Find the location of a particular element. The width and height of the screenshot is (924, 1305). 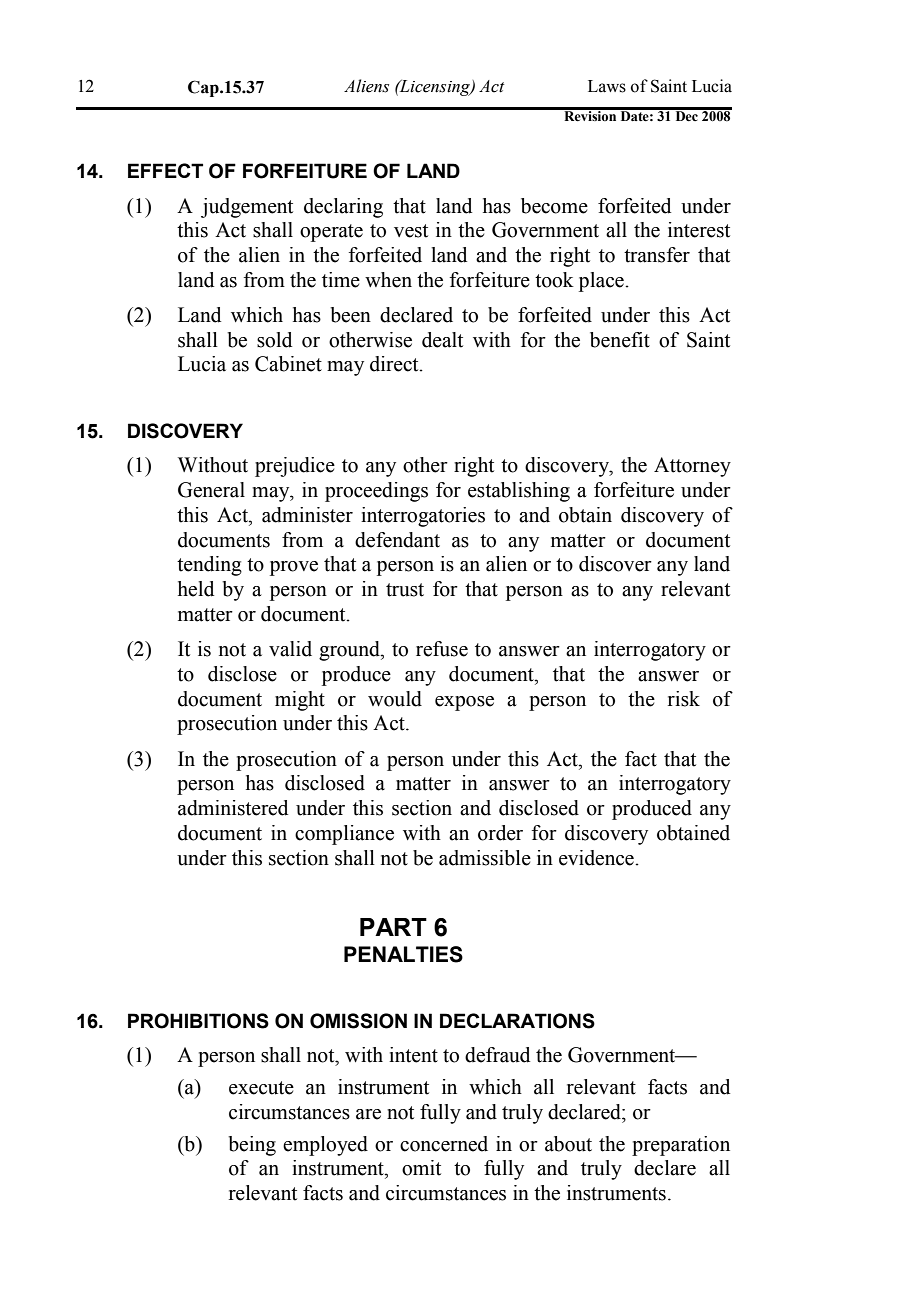

might is located at coordinates (300, 701).
